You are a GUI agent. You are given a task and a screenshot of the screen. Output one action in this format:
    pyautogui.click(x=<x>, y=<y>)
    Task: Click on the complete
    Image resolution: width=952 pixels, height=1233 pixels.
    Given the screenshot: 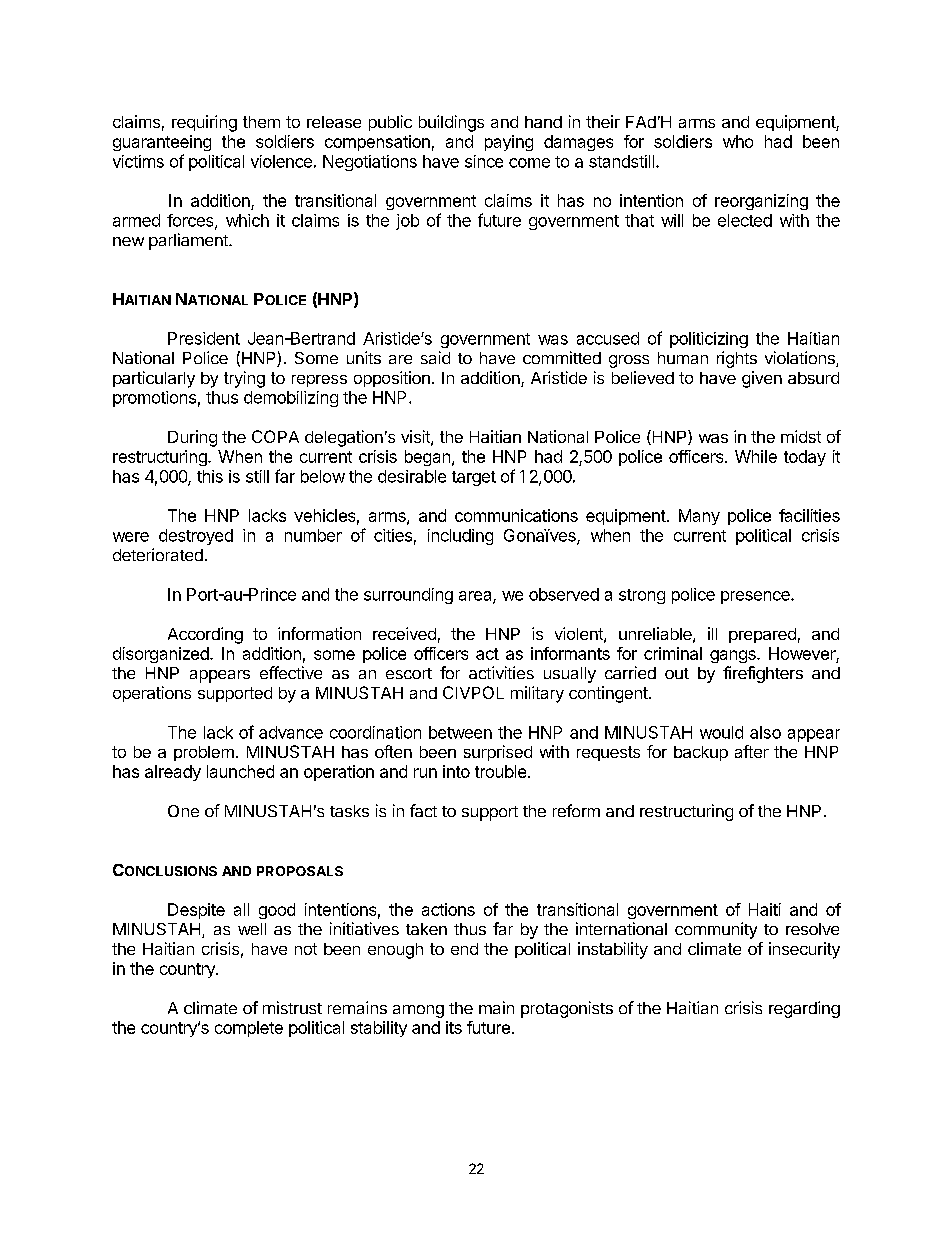 What is the action you would take?
    pyautogui.click(x=249, y=1029)
